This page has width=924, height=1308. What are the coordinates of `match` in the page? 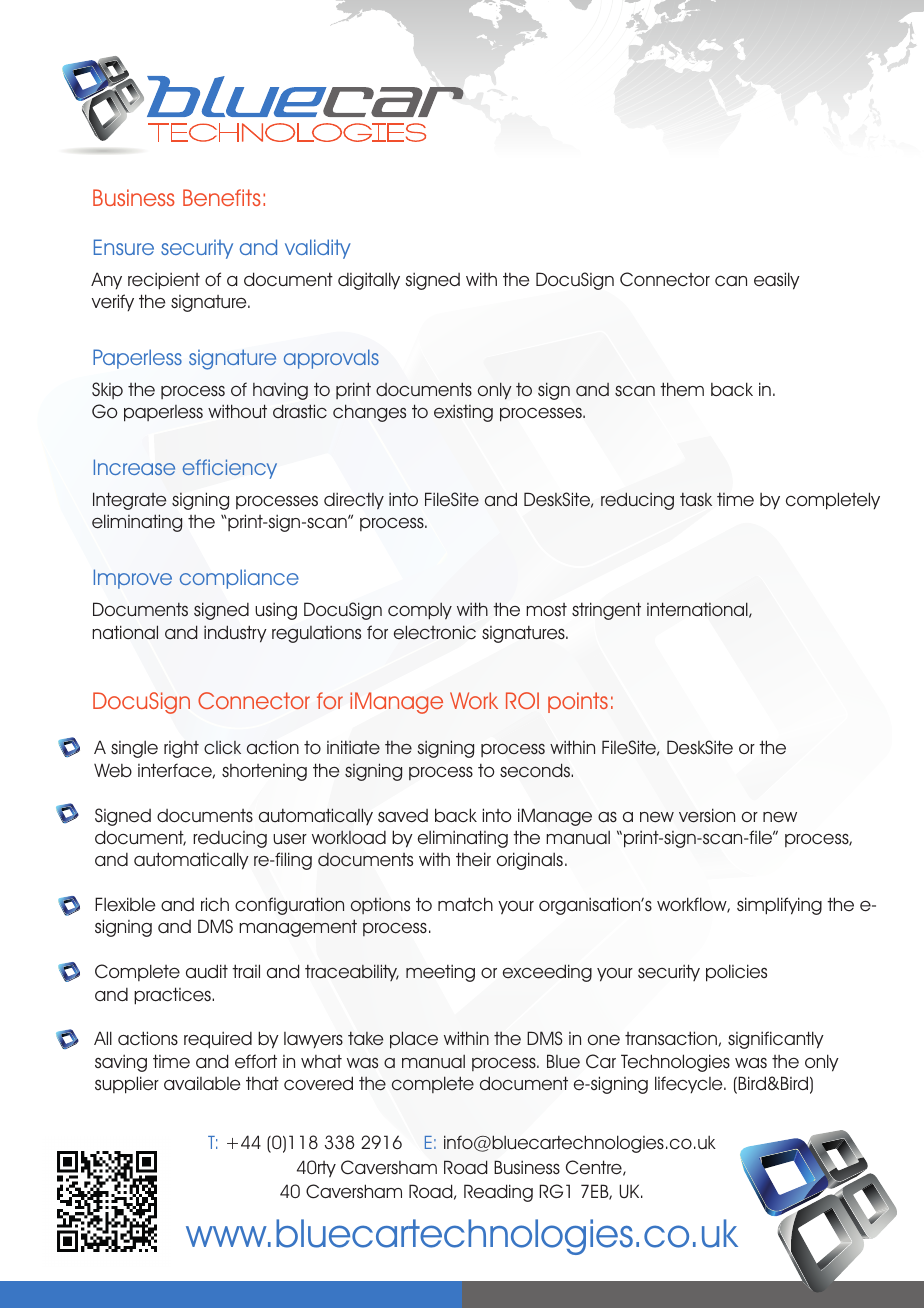 It's located at (465, 904).
